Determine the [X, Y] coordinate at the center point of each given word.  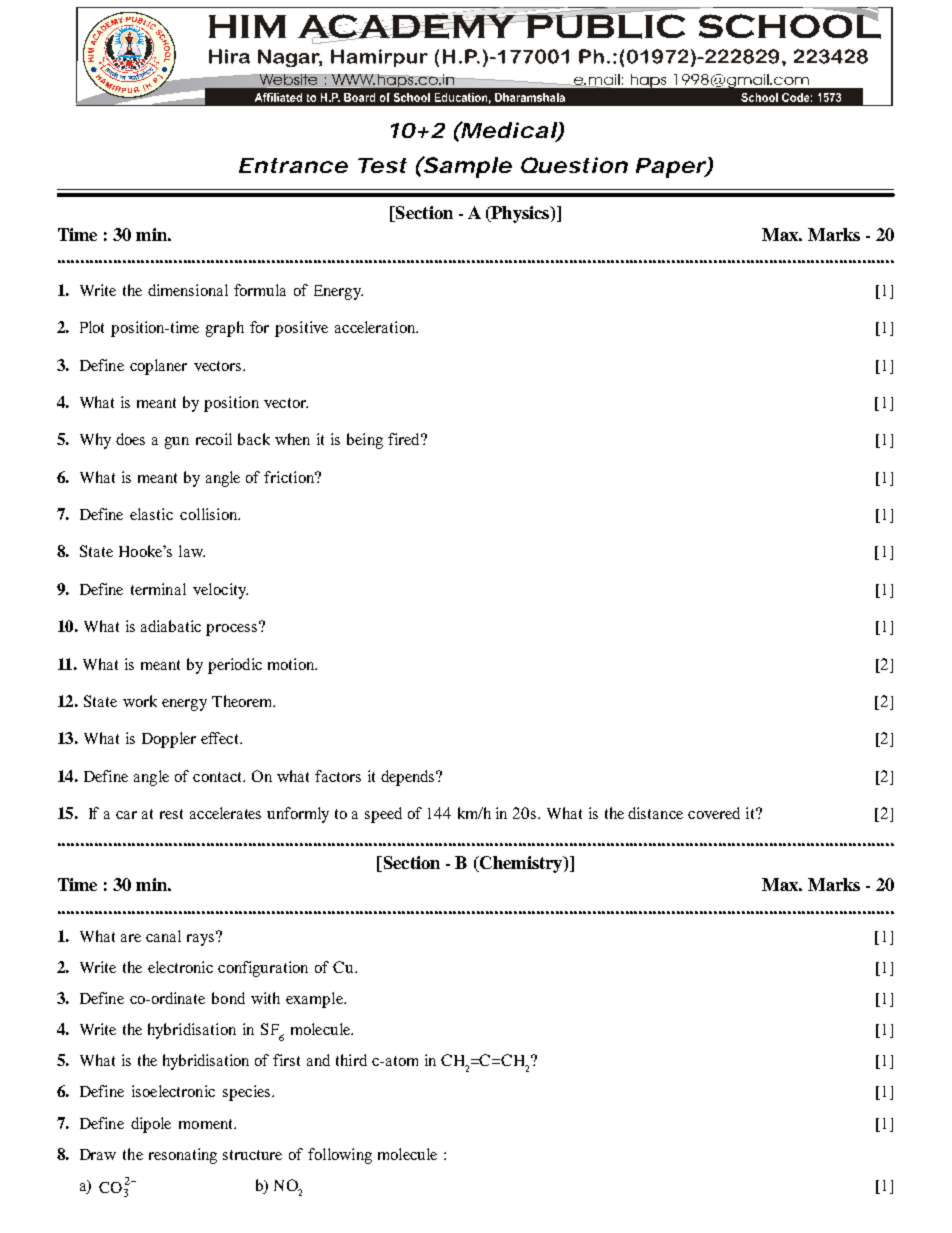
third [351, 1060]
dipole [151, 1125]
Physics [520, 214]
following [340, 1156]
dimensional [188, 290]
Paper [669, 168]
